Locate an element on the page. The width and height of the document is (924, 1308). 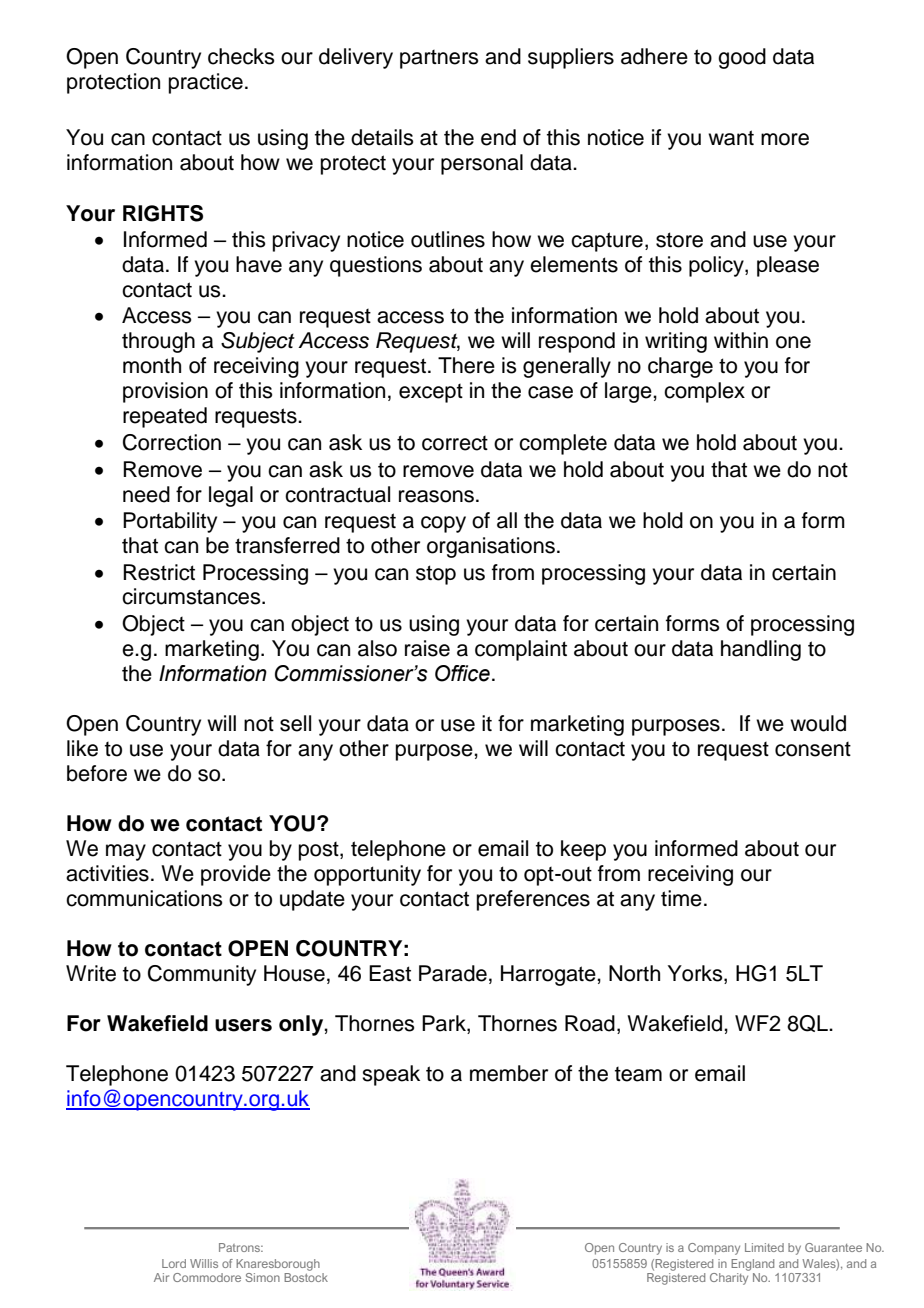
consent is located at coordinates (813, 749).
